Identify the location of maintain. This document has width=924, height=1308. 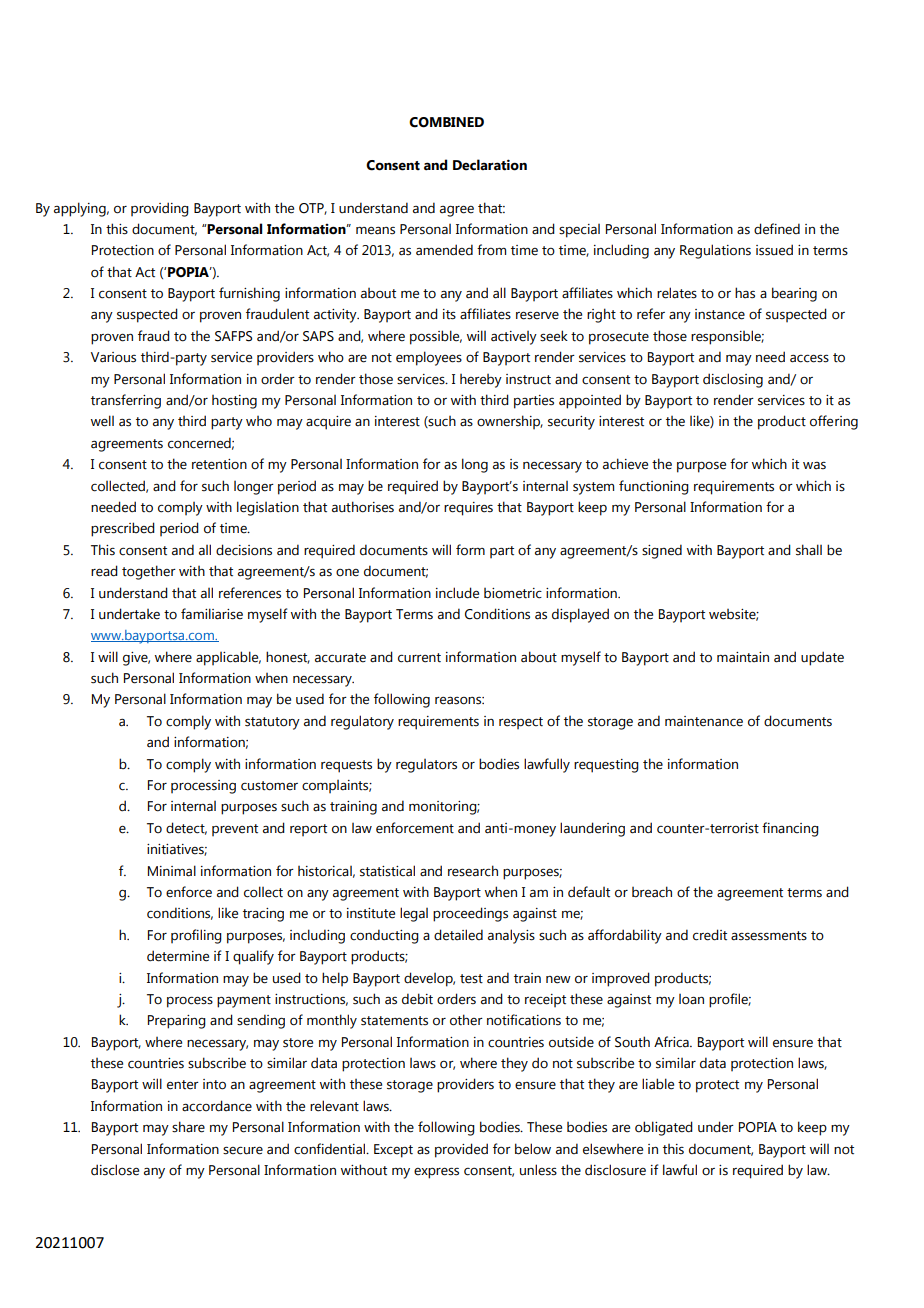
(743, 657).
